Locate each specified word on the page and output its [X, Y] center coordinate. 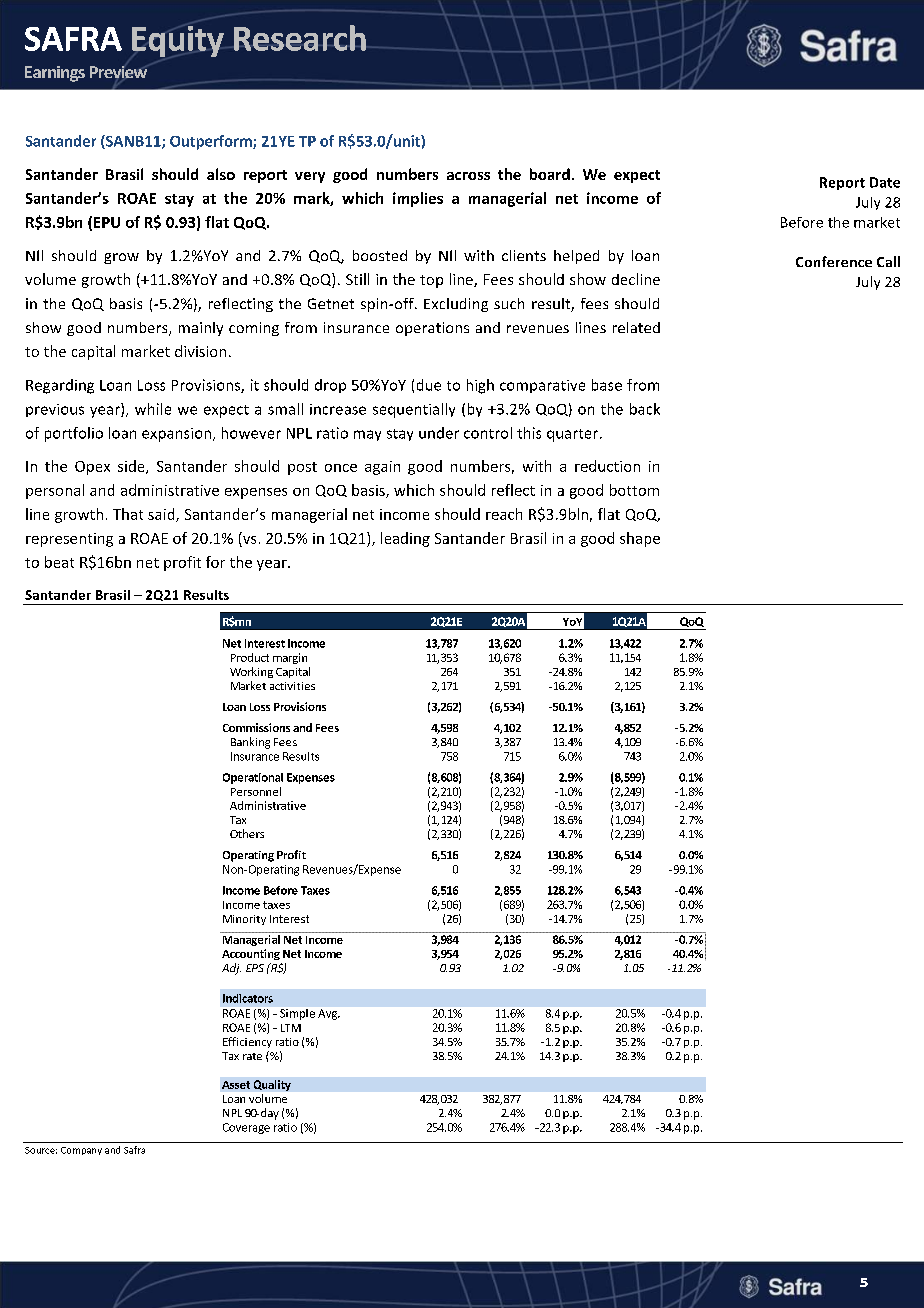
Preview [118, 71]
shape [640, 539]
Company [81, 1151]
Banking [250, 743]
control [488, 433]
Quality [272, 1085]
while [153, 409]
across [468, 176]
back [645, 409]
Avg [328, 1014]
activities [292, 686]
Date [885, 182]
